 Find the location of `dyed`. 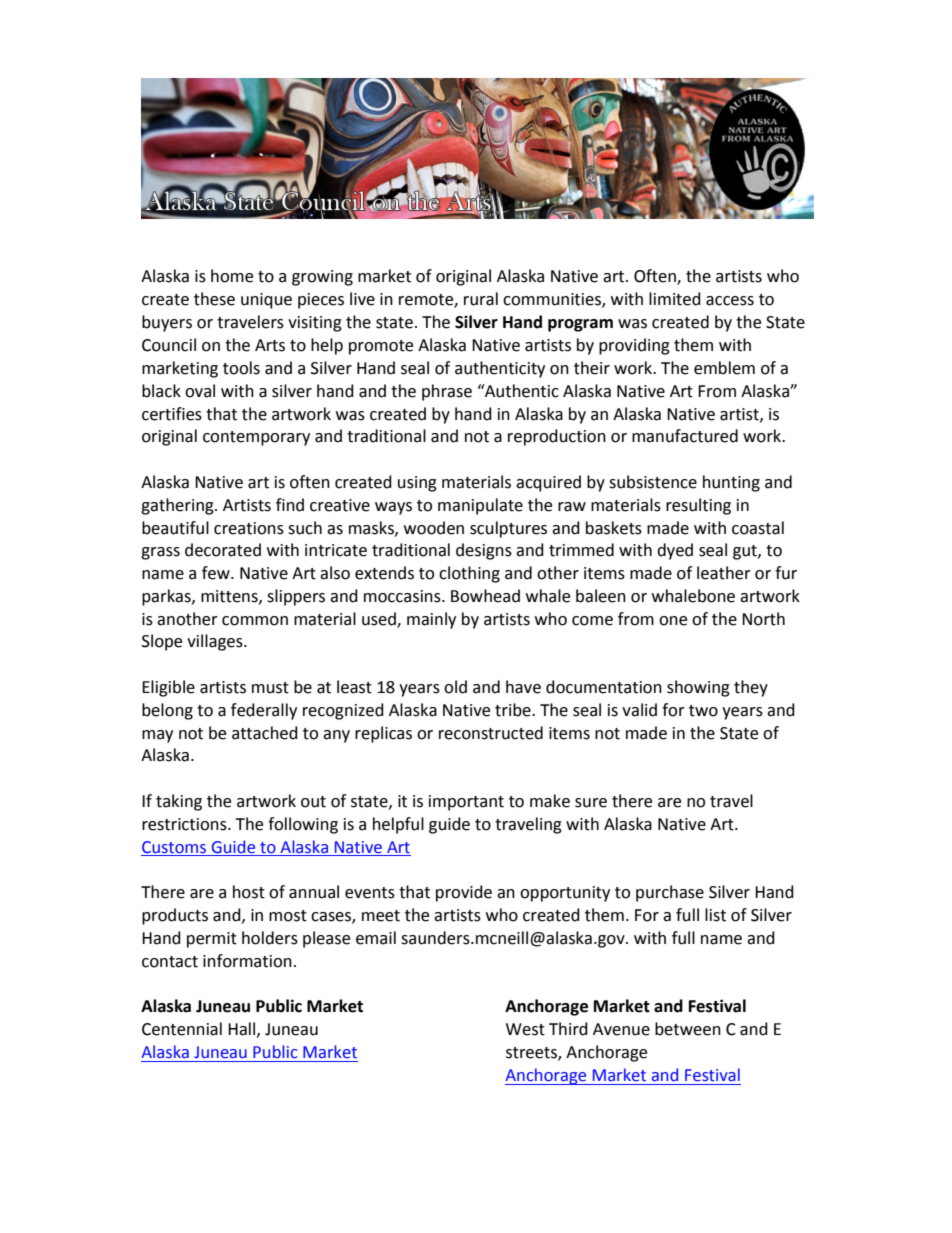

dyed is located at coordinates (675, 551).
